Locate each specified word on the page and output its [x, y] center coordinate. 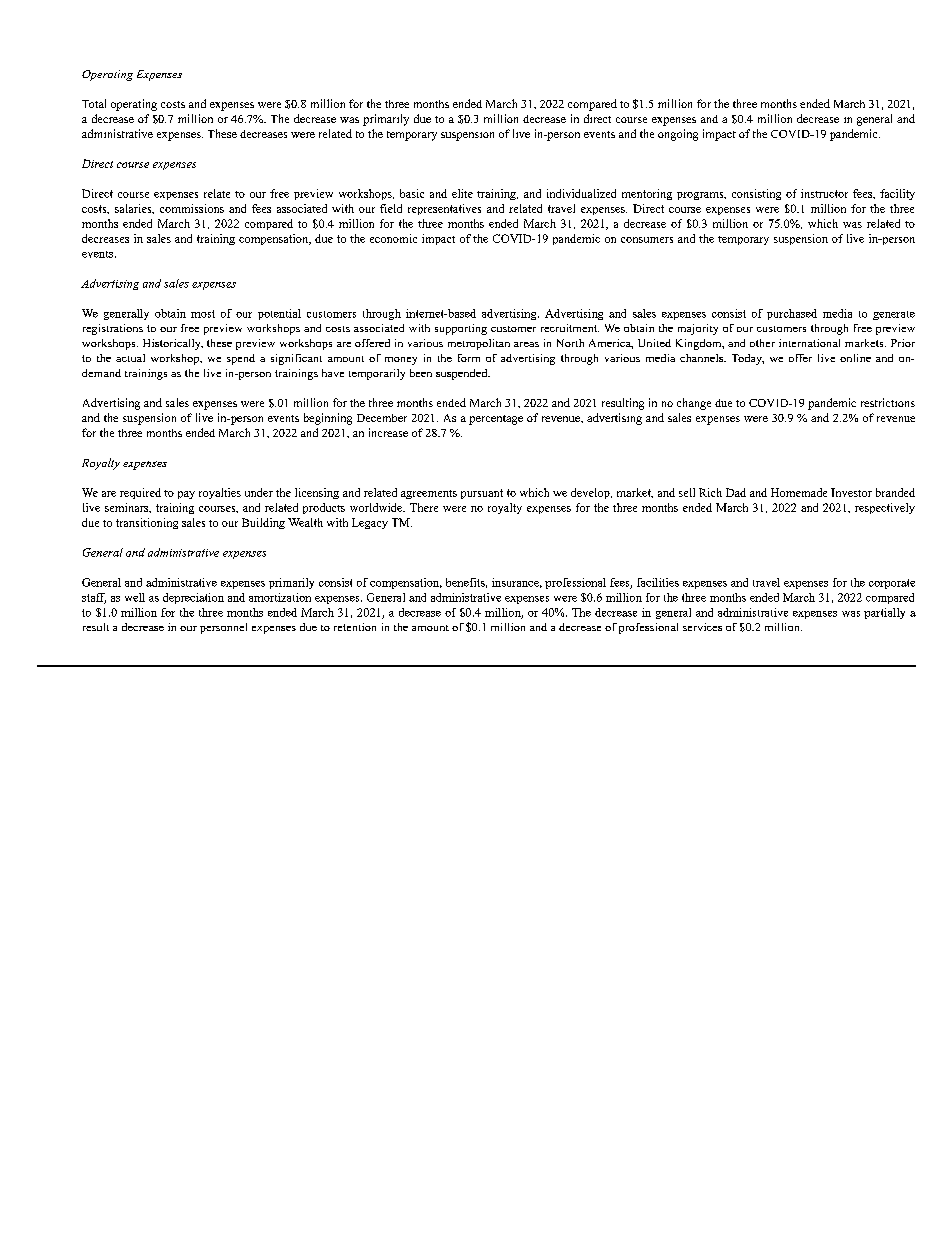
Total [94, 103]
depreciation [193, 598]
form [469, 358]
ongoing [678, 135]
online [855, 358]
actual [130, 358]
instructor [824, 193]
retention [355, 627]
